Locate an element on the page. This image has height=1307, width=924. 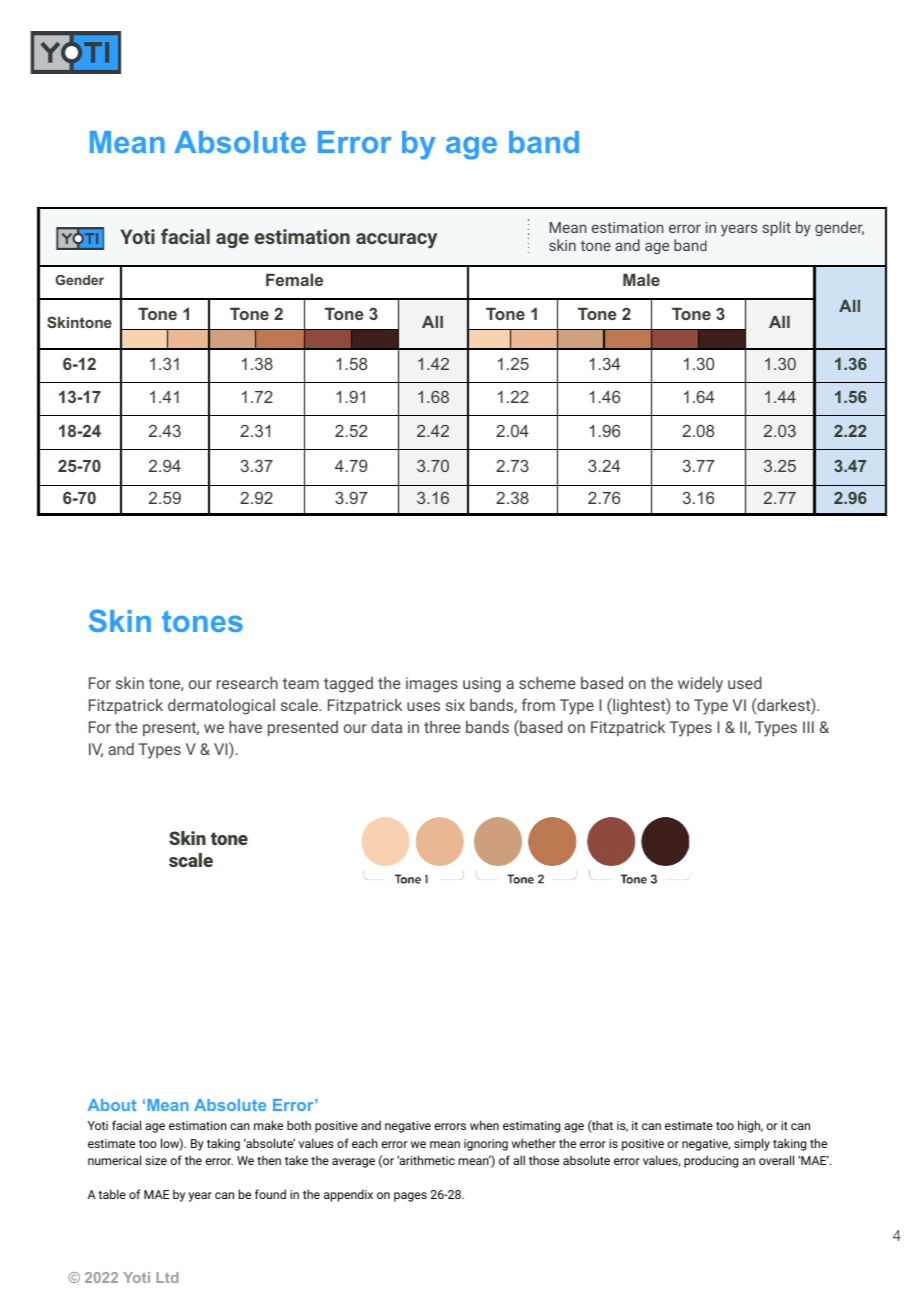
three is located at coordinates (442, 727).
